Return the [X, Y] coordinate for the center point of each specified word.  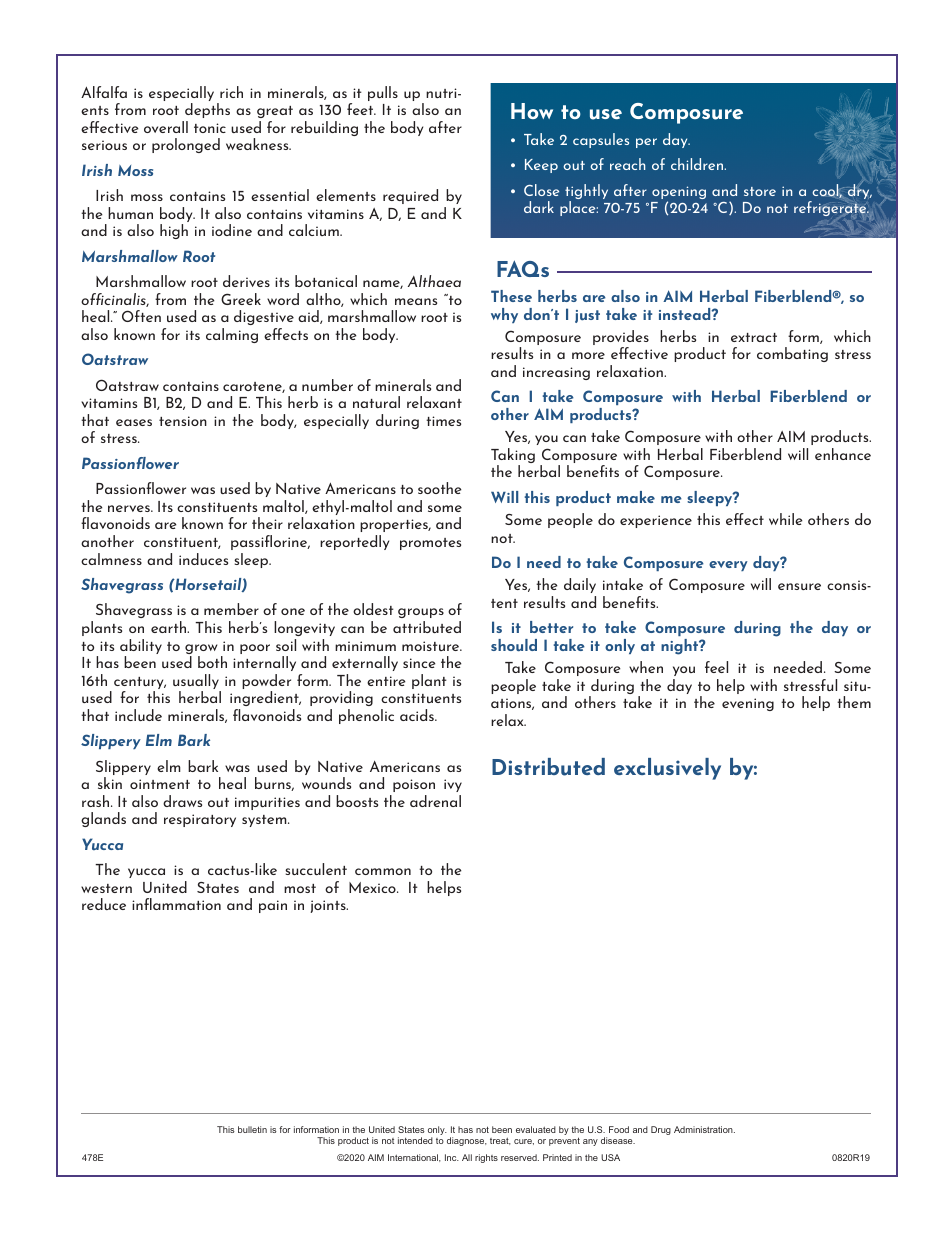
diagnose [467, 1141]
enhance [843, 454]
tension [183, 421]
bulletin [252, 1129]
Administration [704, 1129]
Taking [513, 457]
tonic [210, 128]
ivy [453, 785]
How [532, 111]
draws [182, 801]
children [698, 164]
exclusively [667, 769]
